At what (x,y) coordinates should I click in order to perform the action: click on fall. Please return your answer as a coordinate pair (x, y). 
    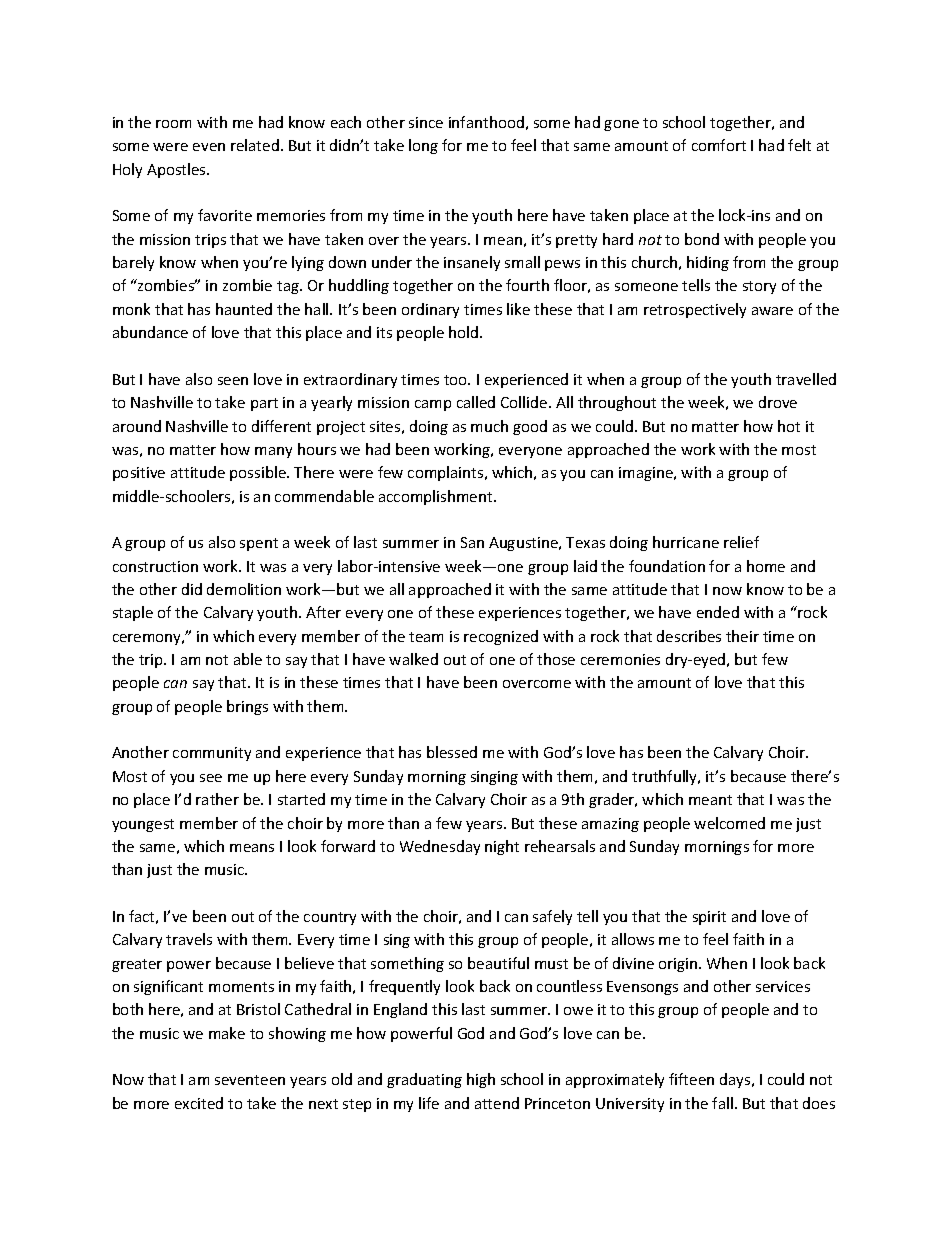
    Looking at the image, I should click on (722, 1103).
